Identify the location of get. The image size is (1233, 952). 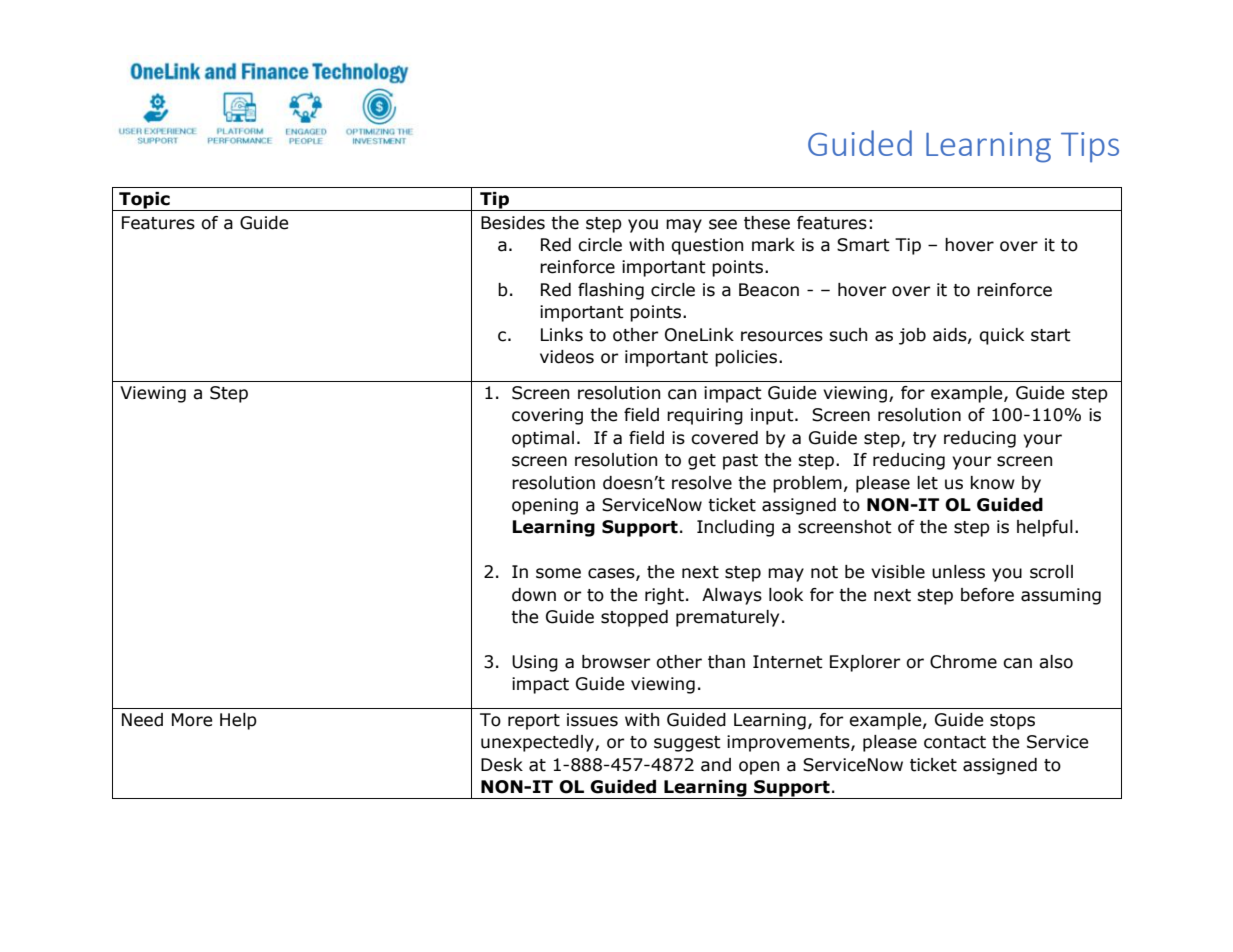
(702, 462).
